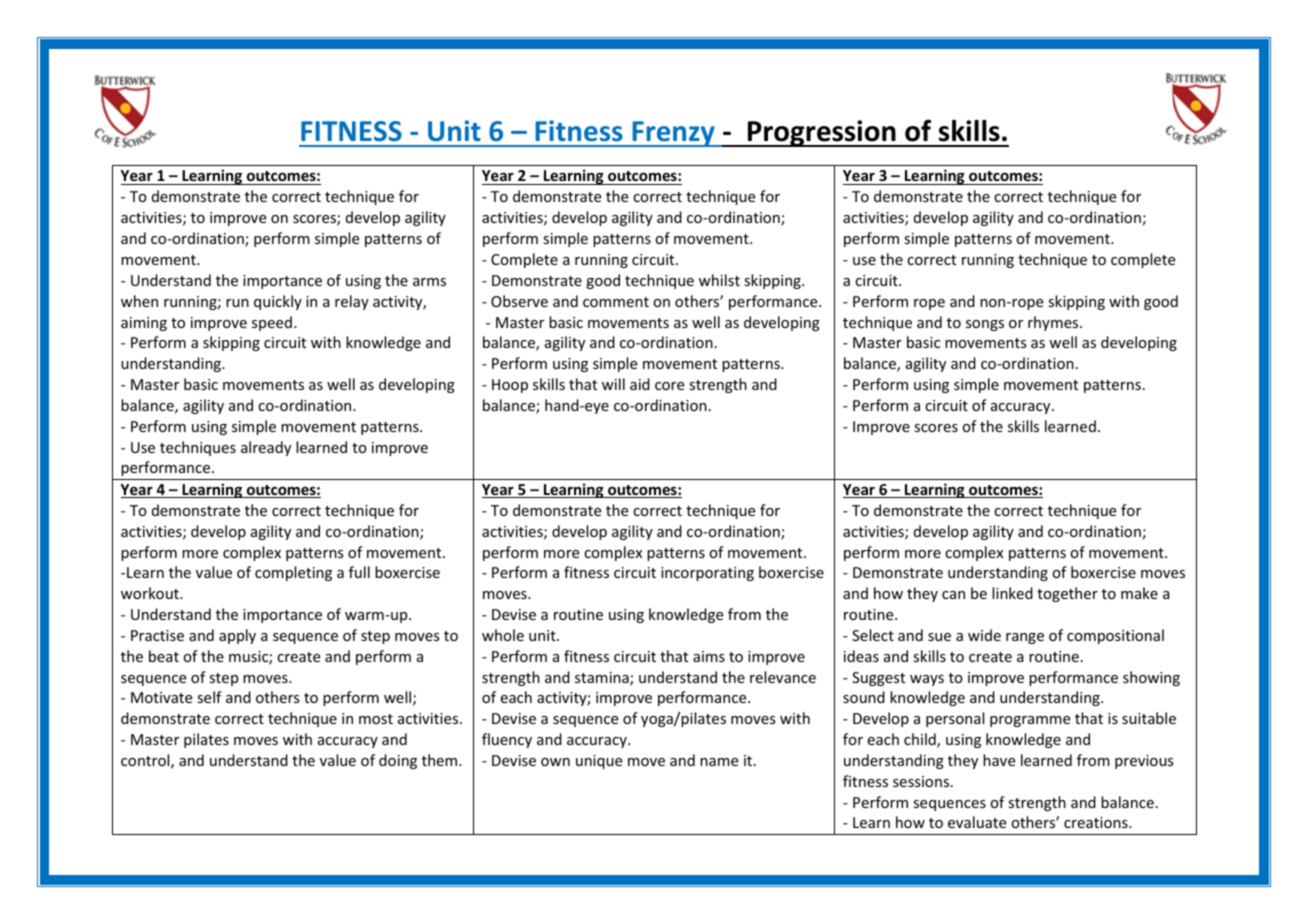 This image has height=924, width=1308. Describe the element at coordinates (640, 384) in the image. I see `aid` at that location.
